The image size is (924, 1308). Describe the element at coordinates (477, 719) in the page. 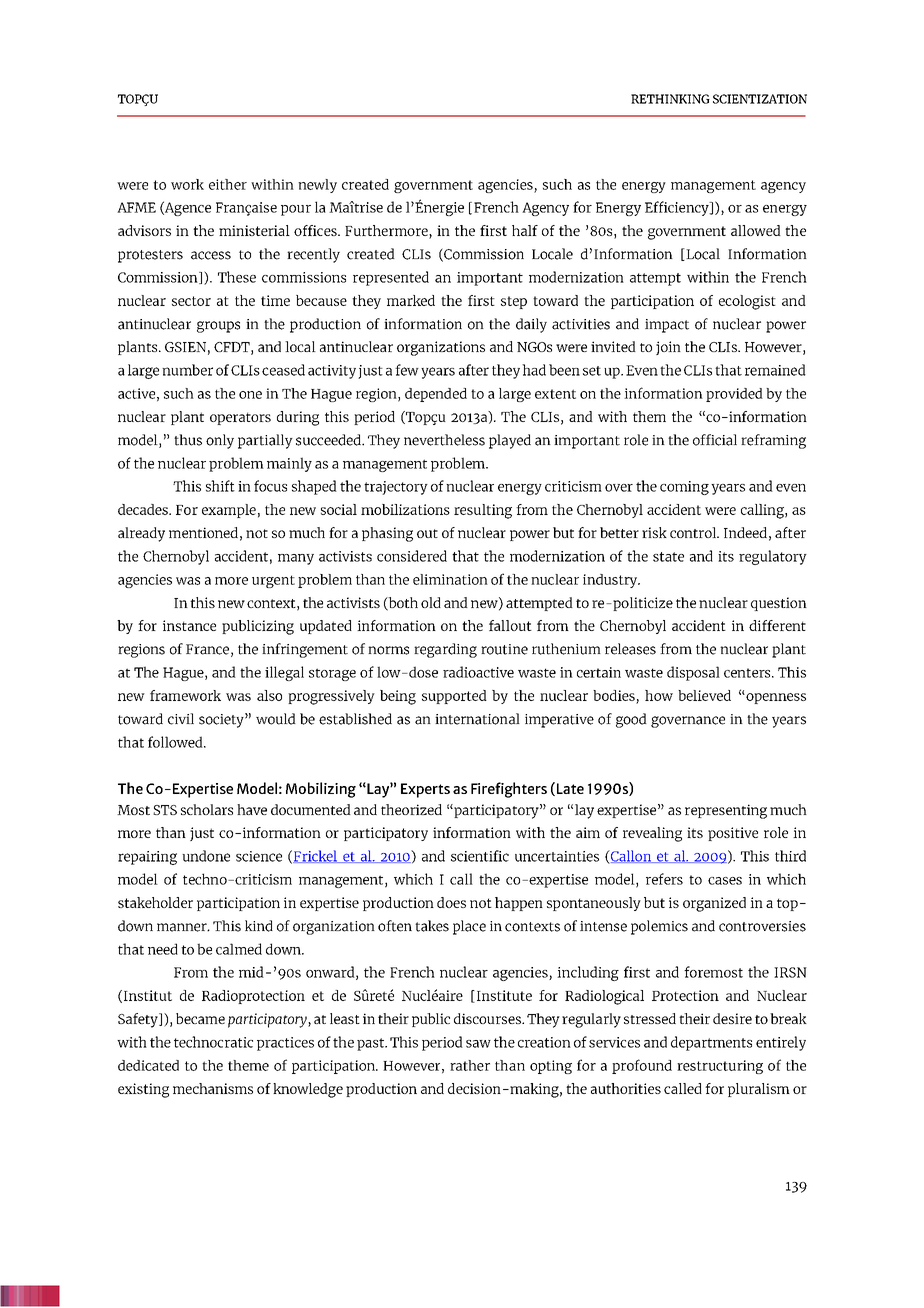

I see `international` at that location.
